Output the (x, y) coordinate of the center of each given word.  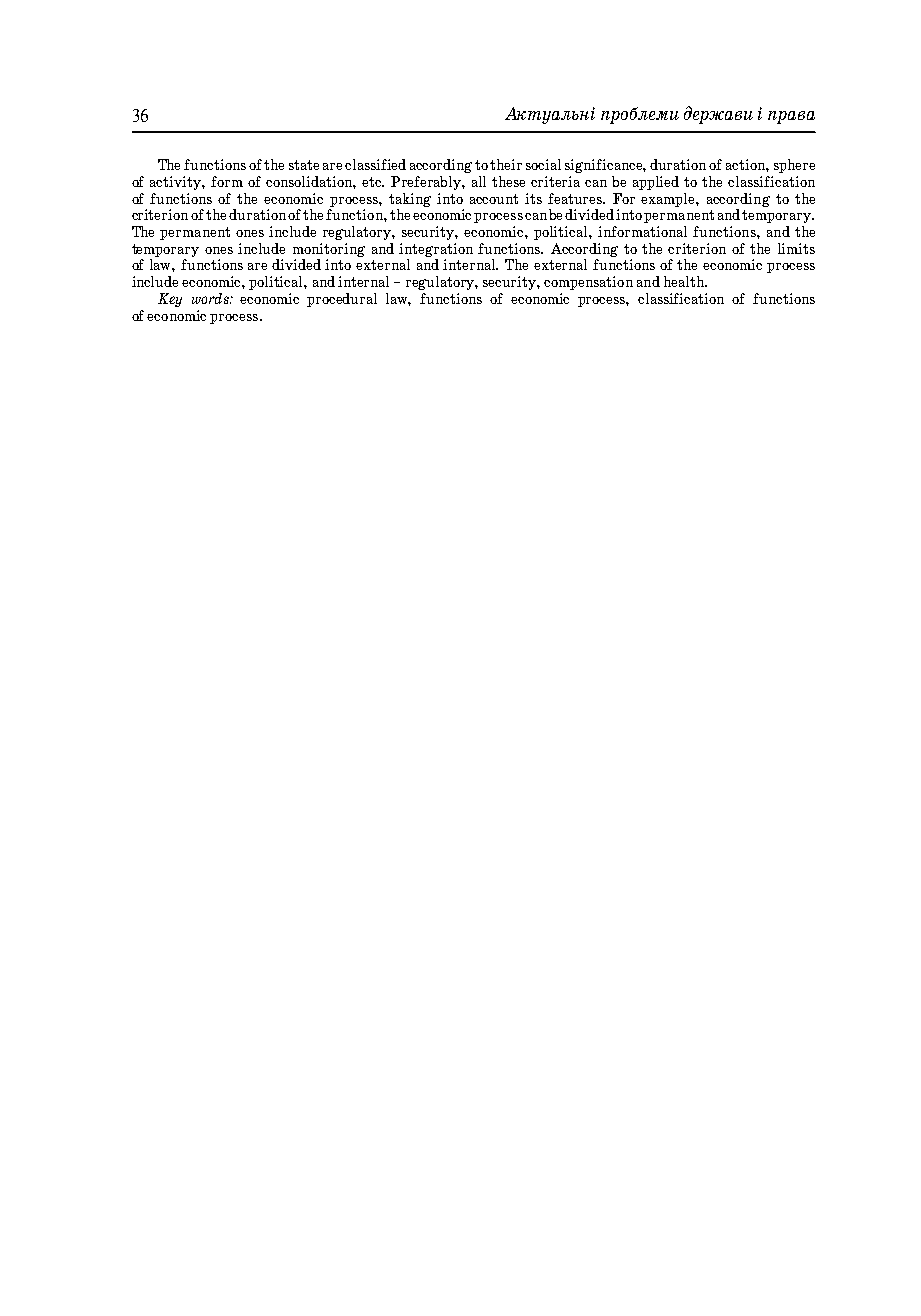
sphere (794, 166)
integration (436, 250)
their (506, 164)
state (304, 165)
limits (796, 248)
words (211, 298)
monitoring (329, 250)
